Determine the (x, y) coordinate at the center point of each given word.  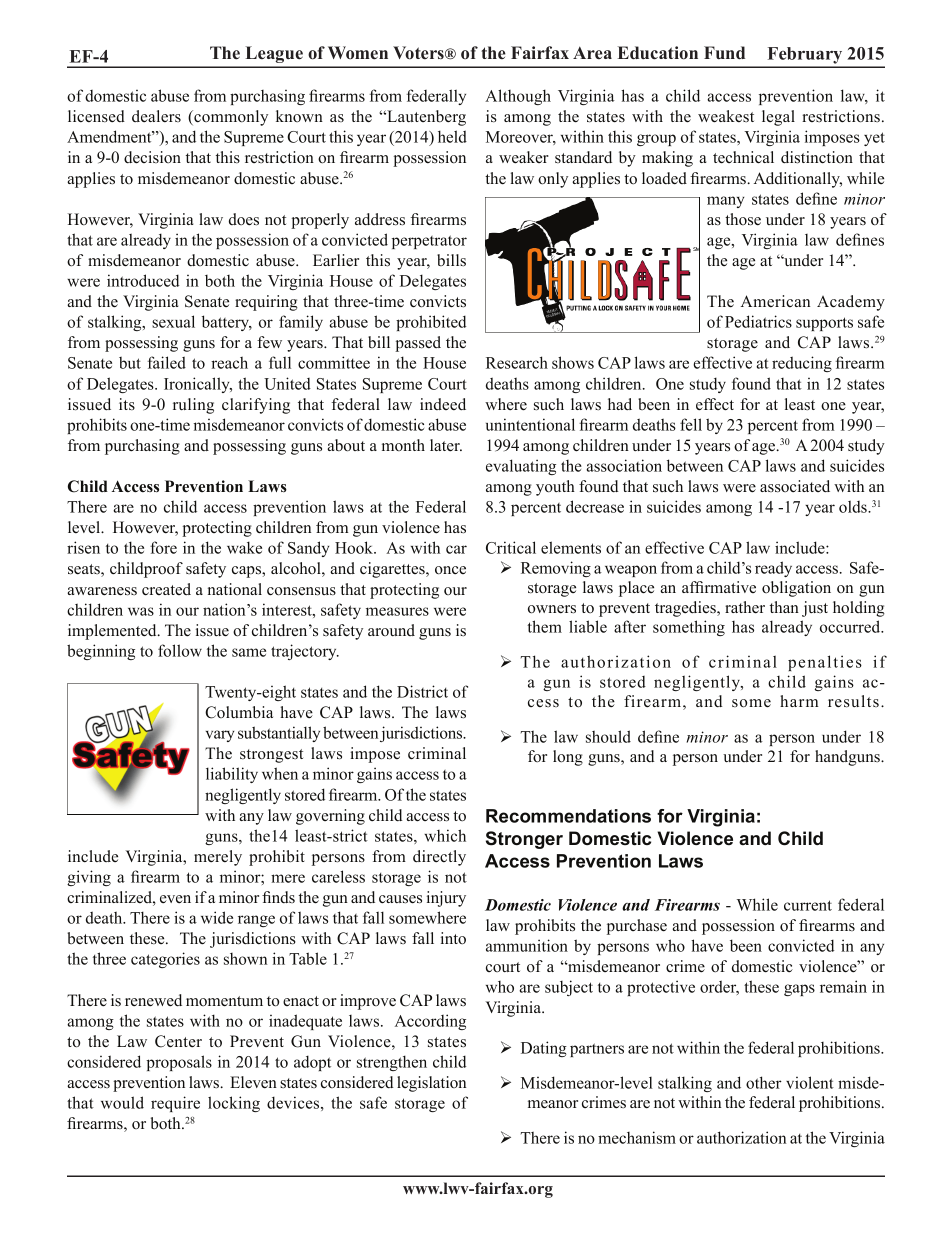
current (808, 905)
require (175, 1104)
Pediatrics (758, 321)
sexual (173, 321)
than (784, 607)
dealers (156, 116)
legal (778, 118)
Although (518, 97)
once (450, 570)
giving (89, 878)
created (166, 589)
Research (517, 362)
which (445, 835)
